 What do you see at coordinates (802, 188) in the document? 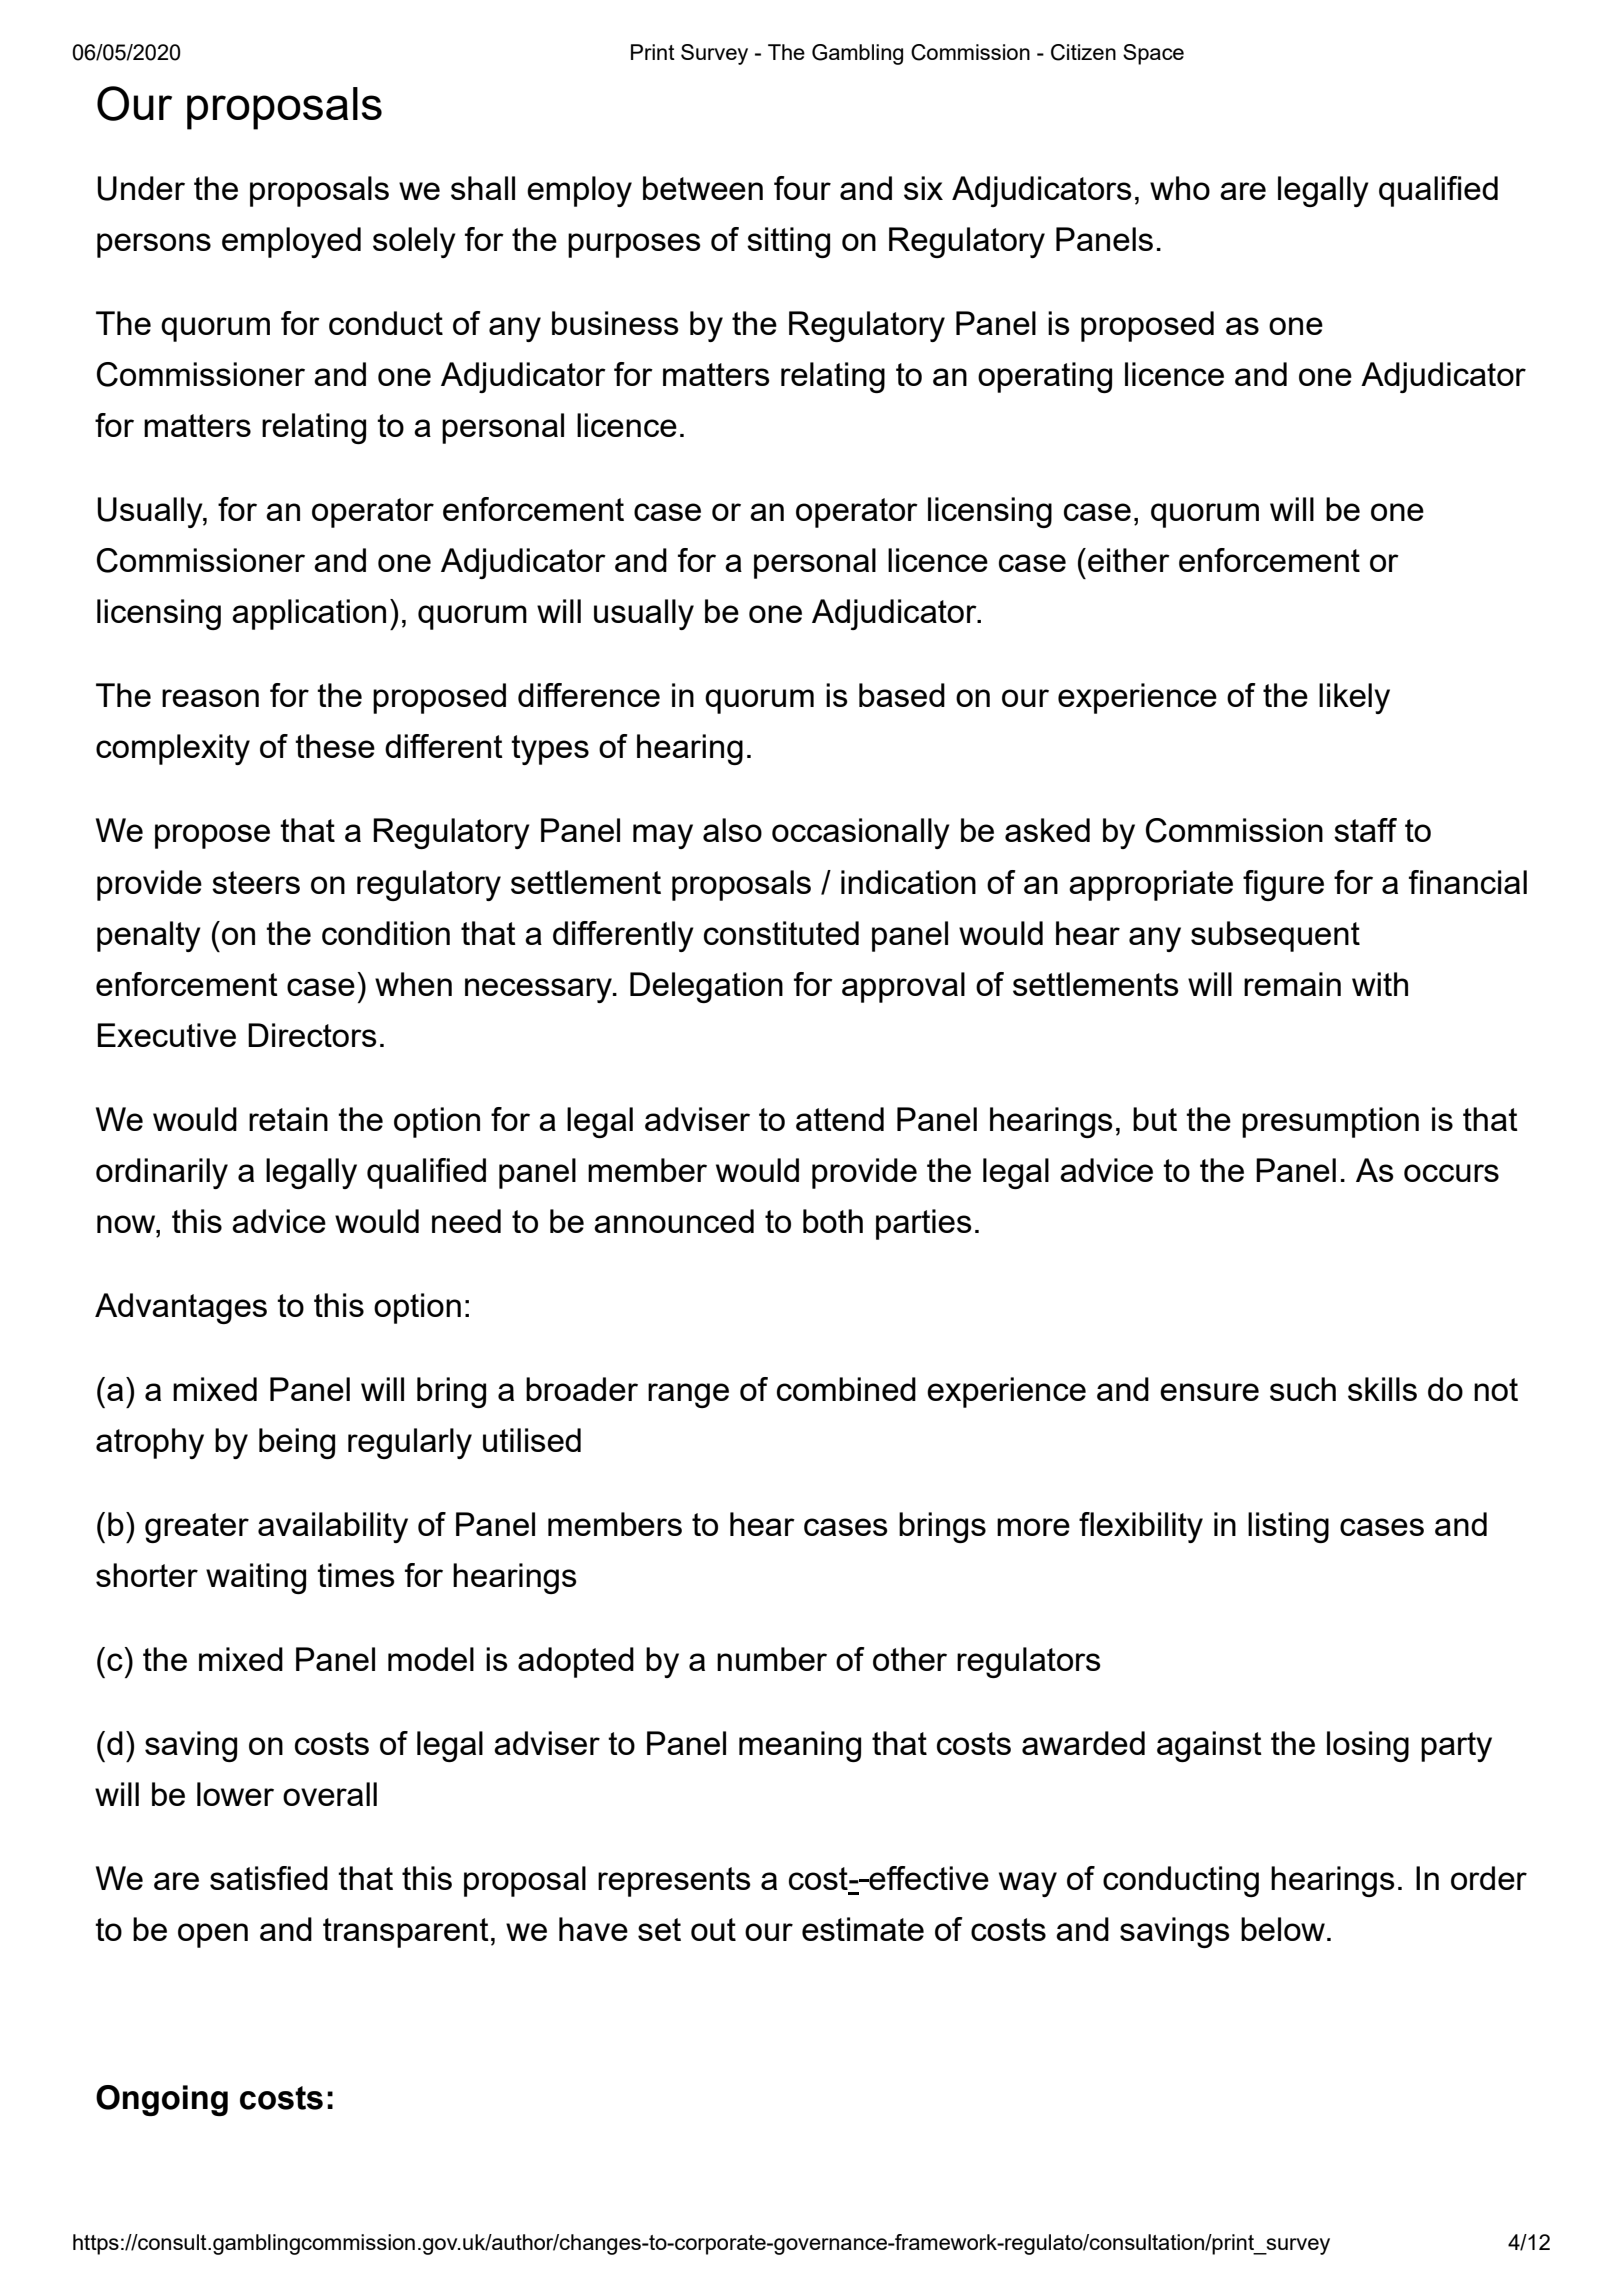
I see `four` at bounding box center [802, 188].
